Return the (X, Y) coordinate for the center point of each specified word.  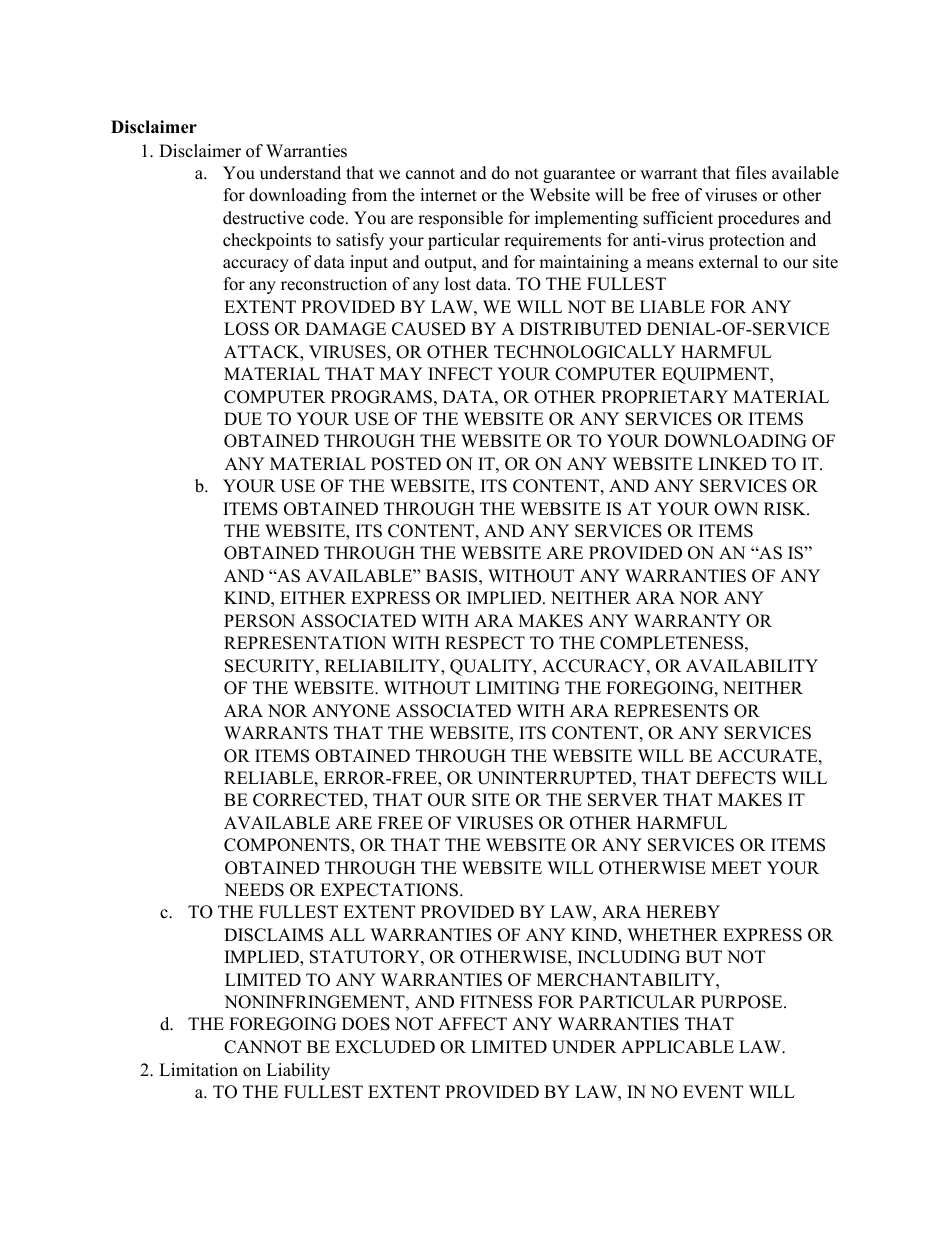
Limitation (198, 1070)
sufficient (678, 218)
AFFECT (472, 1024)
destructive (263, 218)
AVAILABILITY (752, 665)
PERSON (259, 621)
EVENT (713, 1091)
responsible (460, 219)
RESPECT (485, 643)
